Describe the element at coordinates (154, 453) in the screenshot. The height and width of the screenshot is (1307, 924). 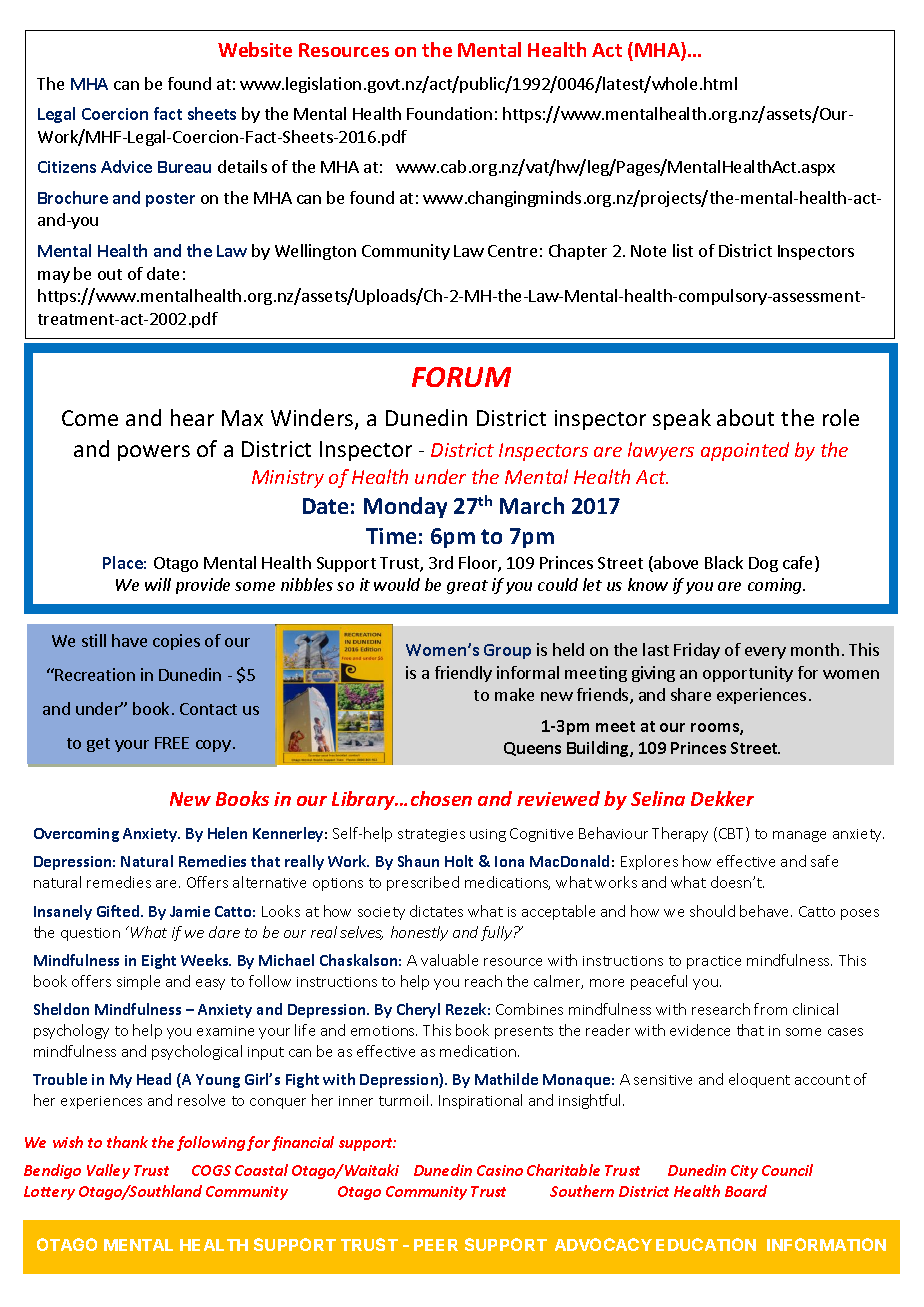
I see `powers` at that location.
